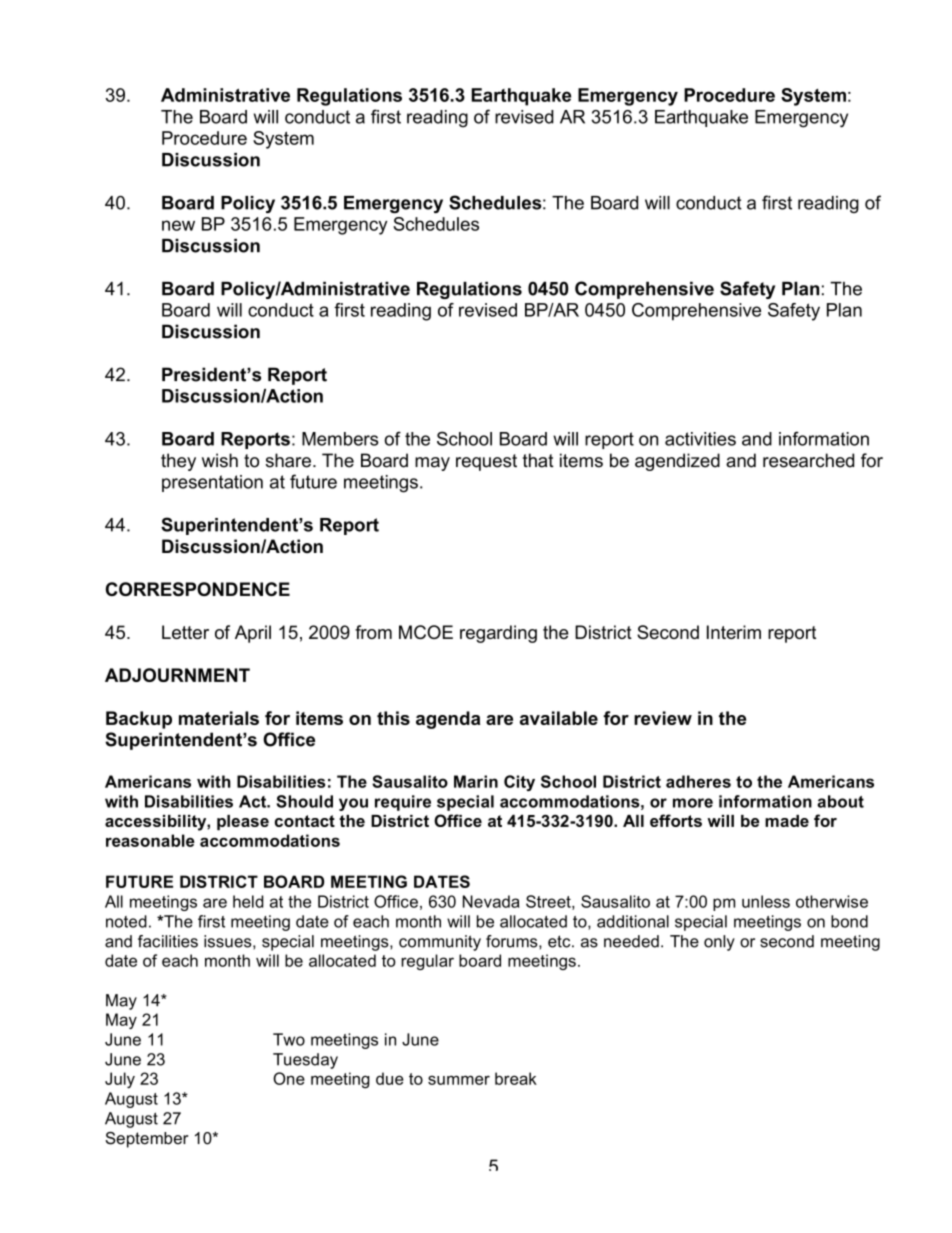 This page has width=952, height=1233. Describe the element at coordinates (178, 225) in the page. I see `new` at that location.
